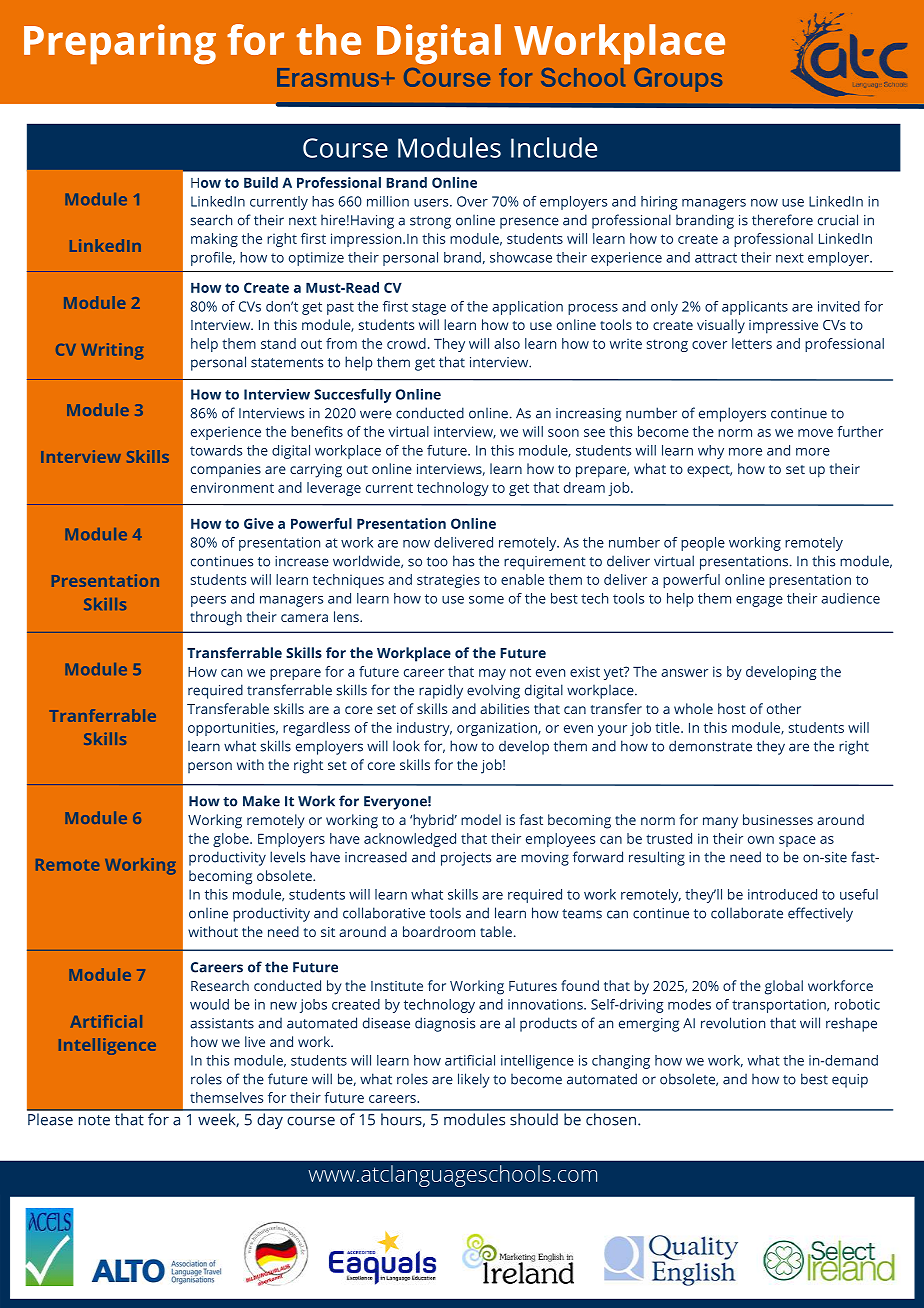 The image size is (924, 1308). Describe the element at coordinates (783, 327) in the screenshot. I see `impressive` at that location.
